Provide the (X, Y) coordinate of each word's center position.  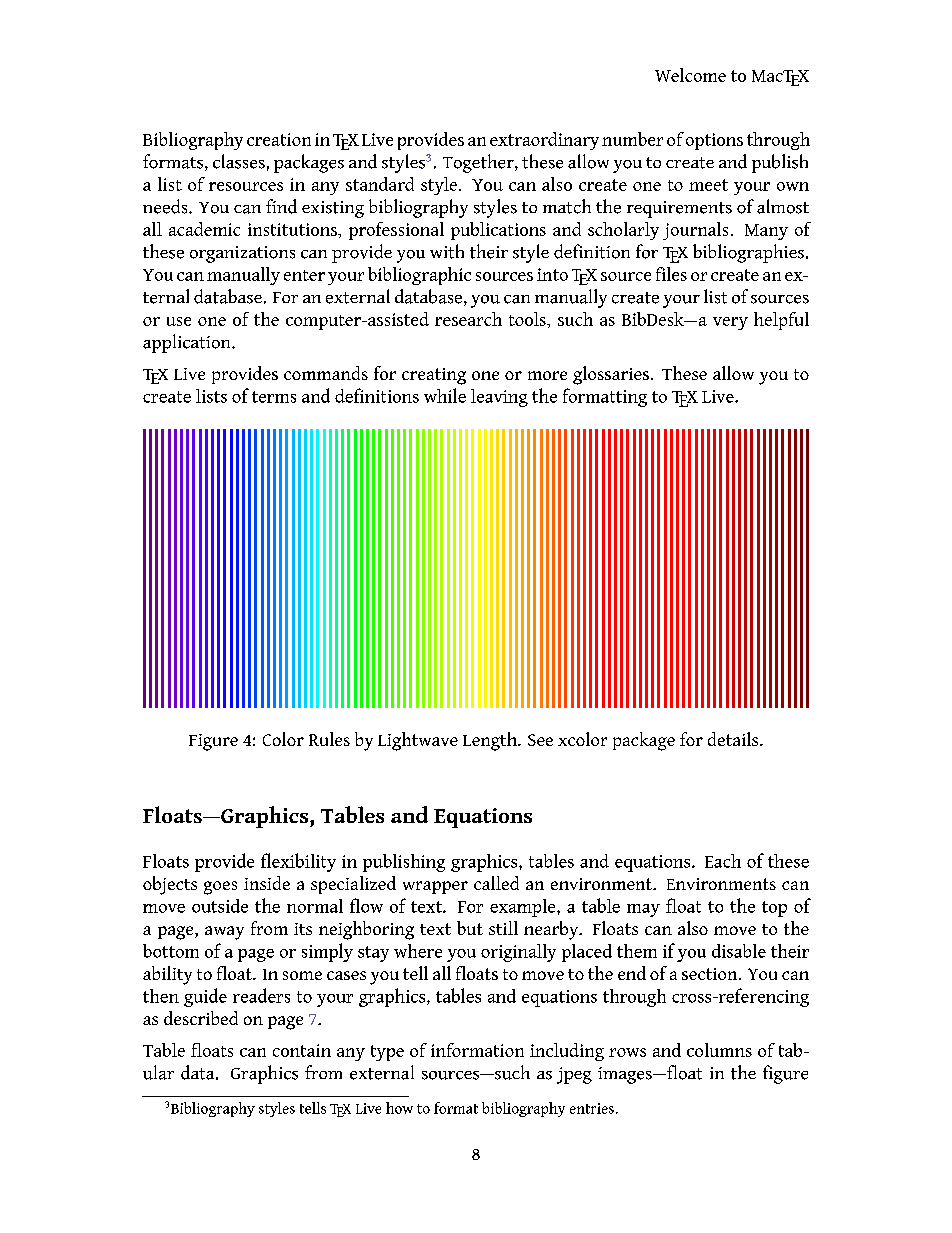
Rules (329, 739)
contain (302, 1050)
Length (491, 741)
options (714, 141)
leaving (499, 398)
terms (274, 397)
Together (479, 163)
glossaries (611, 375)
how (399, 1108)
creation (279, 139)
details (734, 739)
